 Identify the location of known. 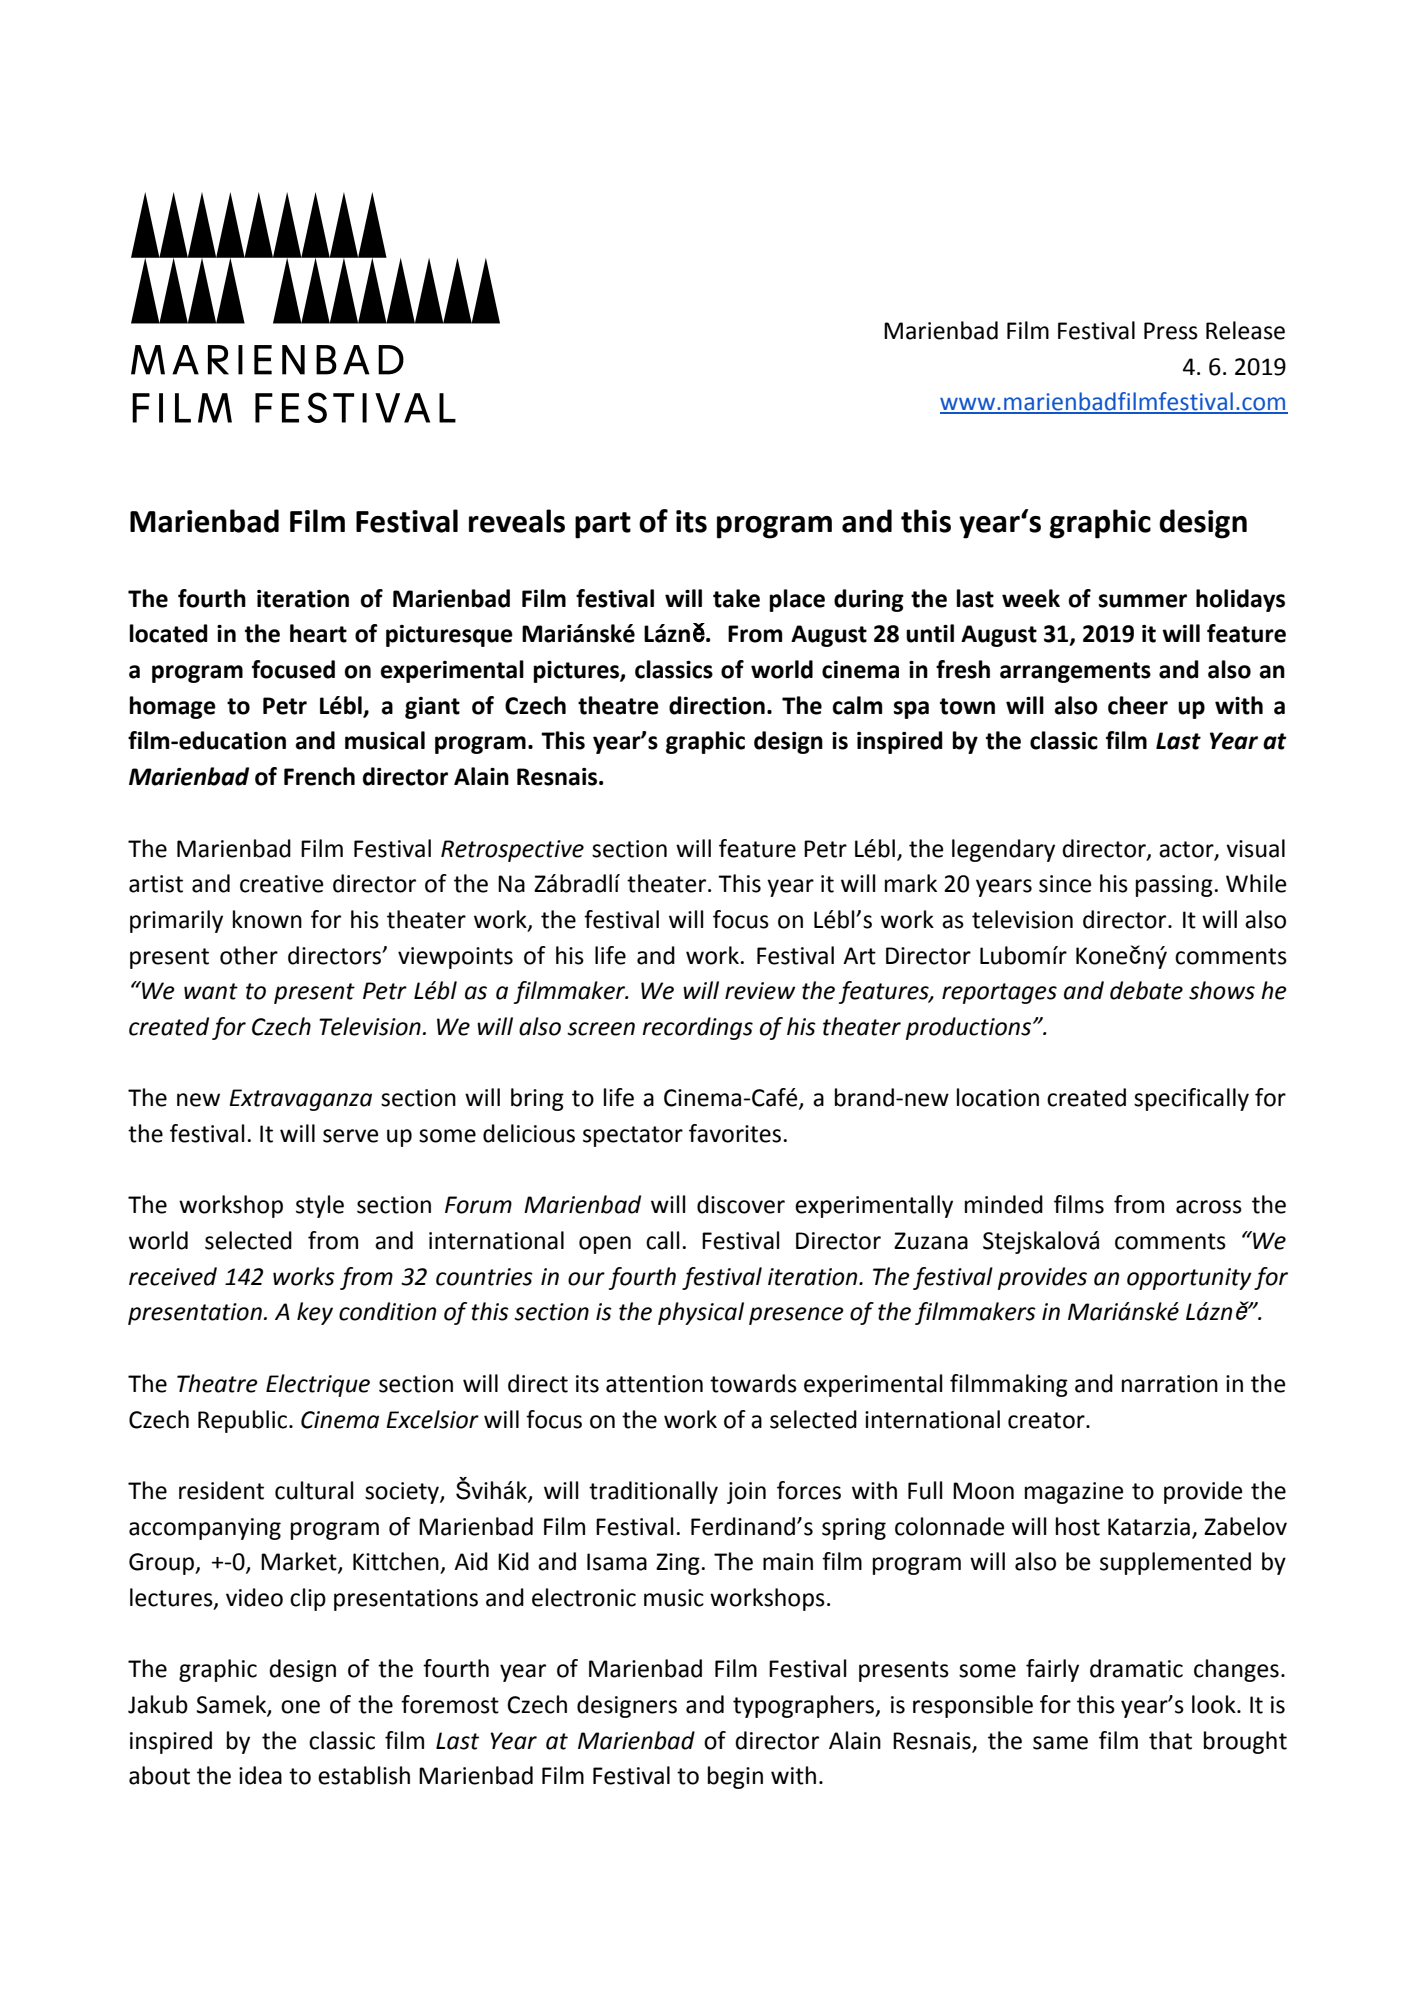
(267, 919).
